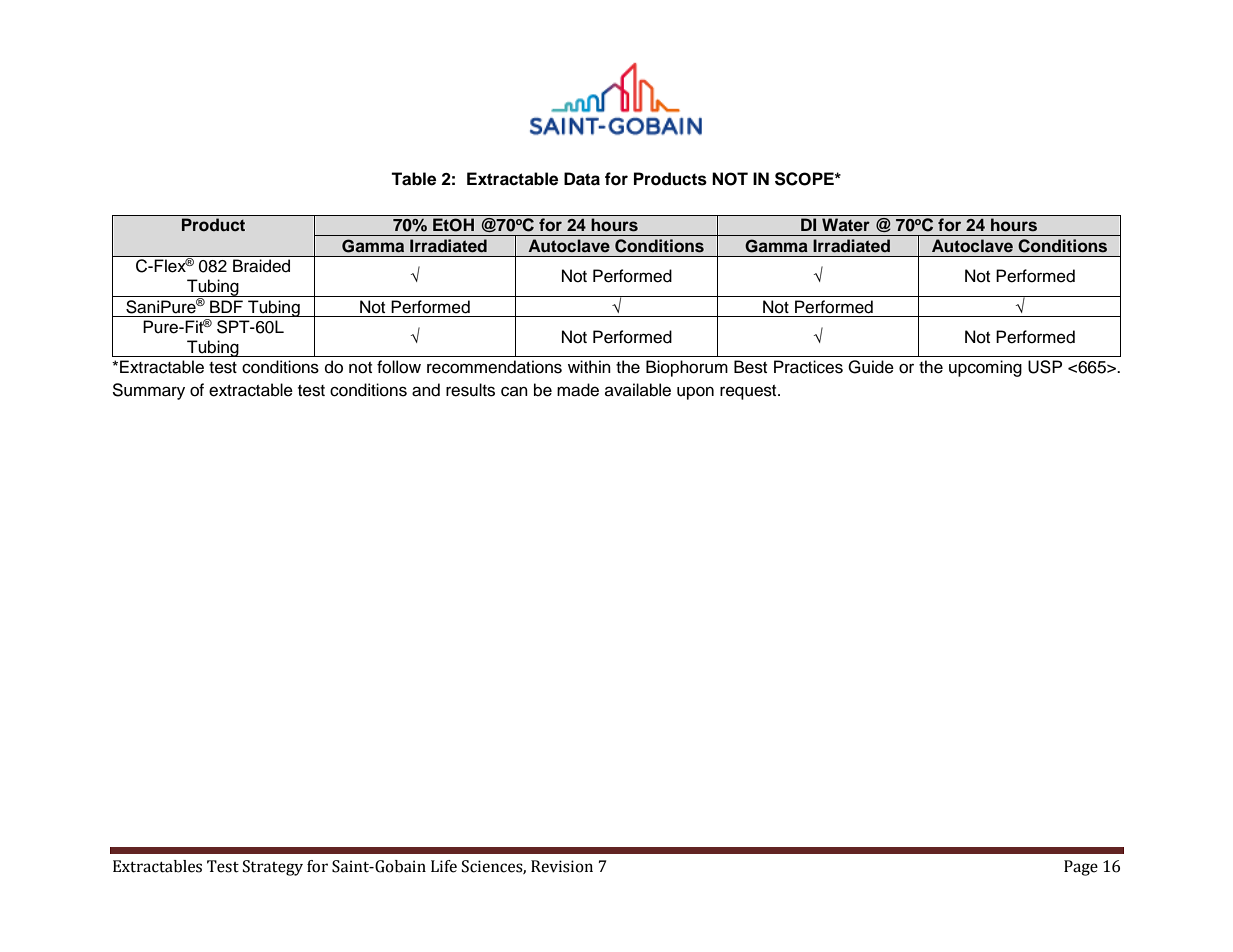 Image resolution: width=1233 pixels, height=952 pixels. What do you see at coordinates (148, 391) in the screenshot?
I see `Summary` at bounding box center [148, 391].
